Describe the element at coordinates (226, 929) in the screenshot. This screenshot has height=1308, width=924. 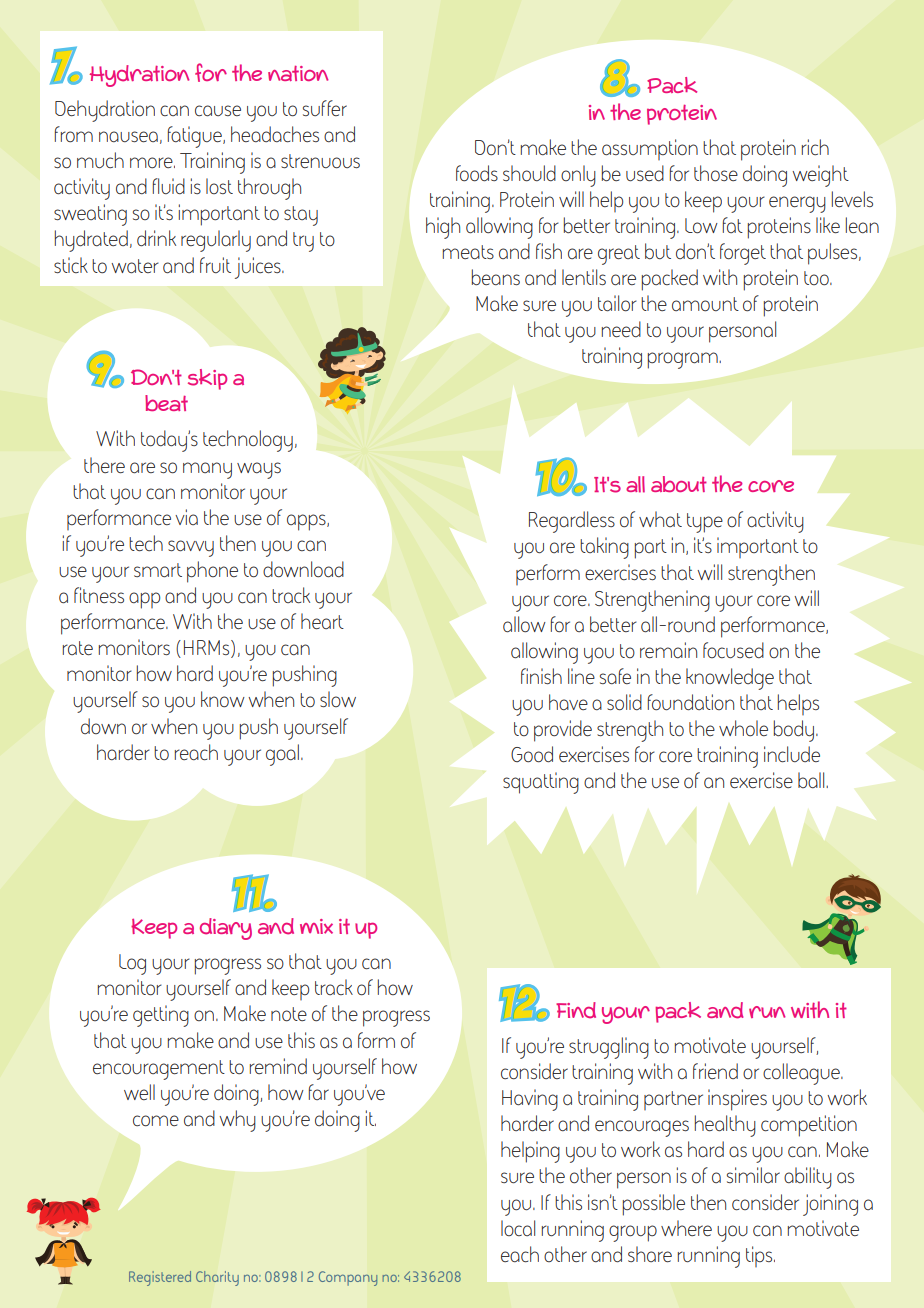
I see `diary` at that location.
